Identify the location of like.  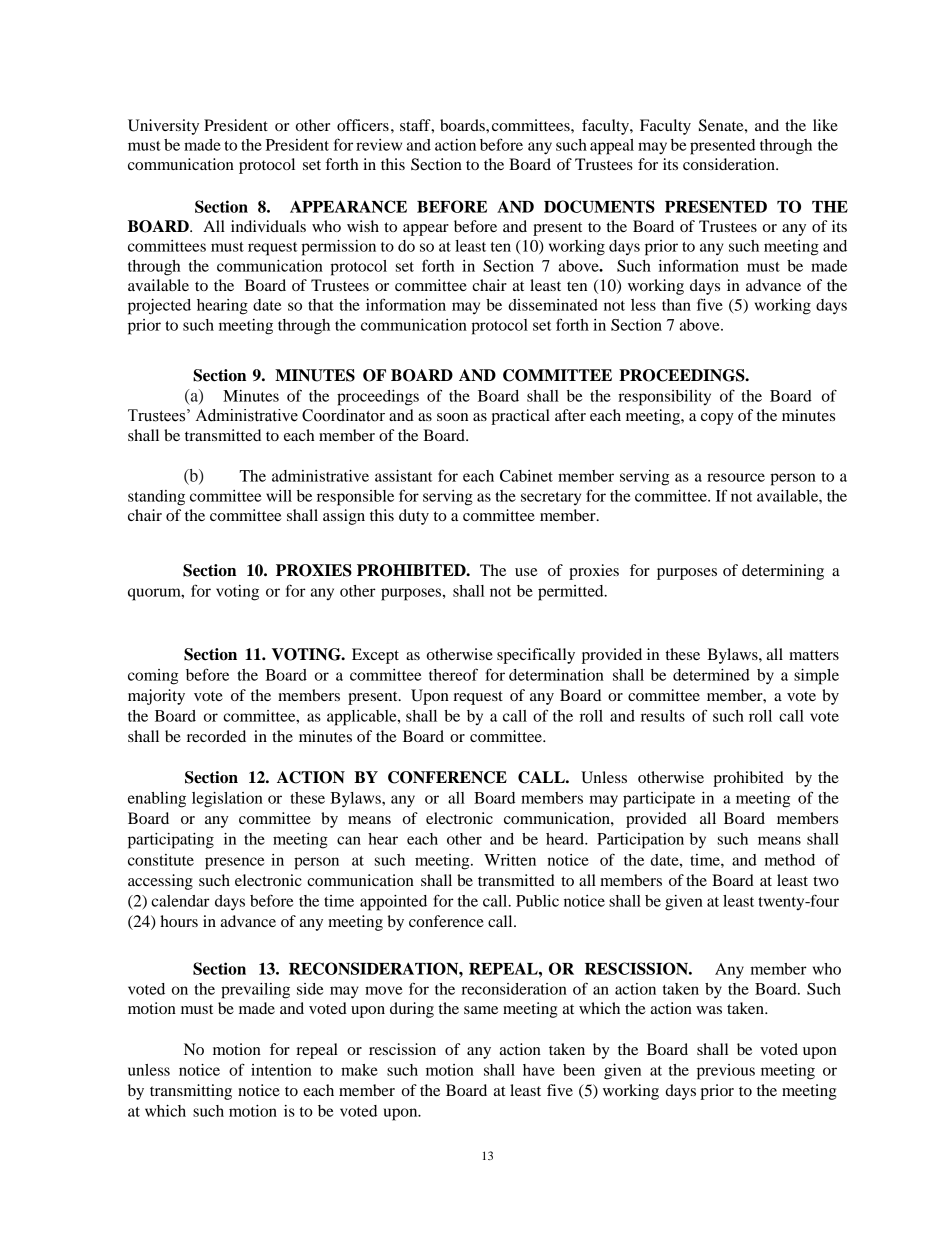
(825, 125).
